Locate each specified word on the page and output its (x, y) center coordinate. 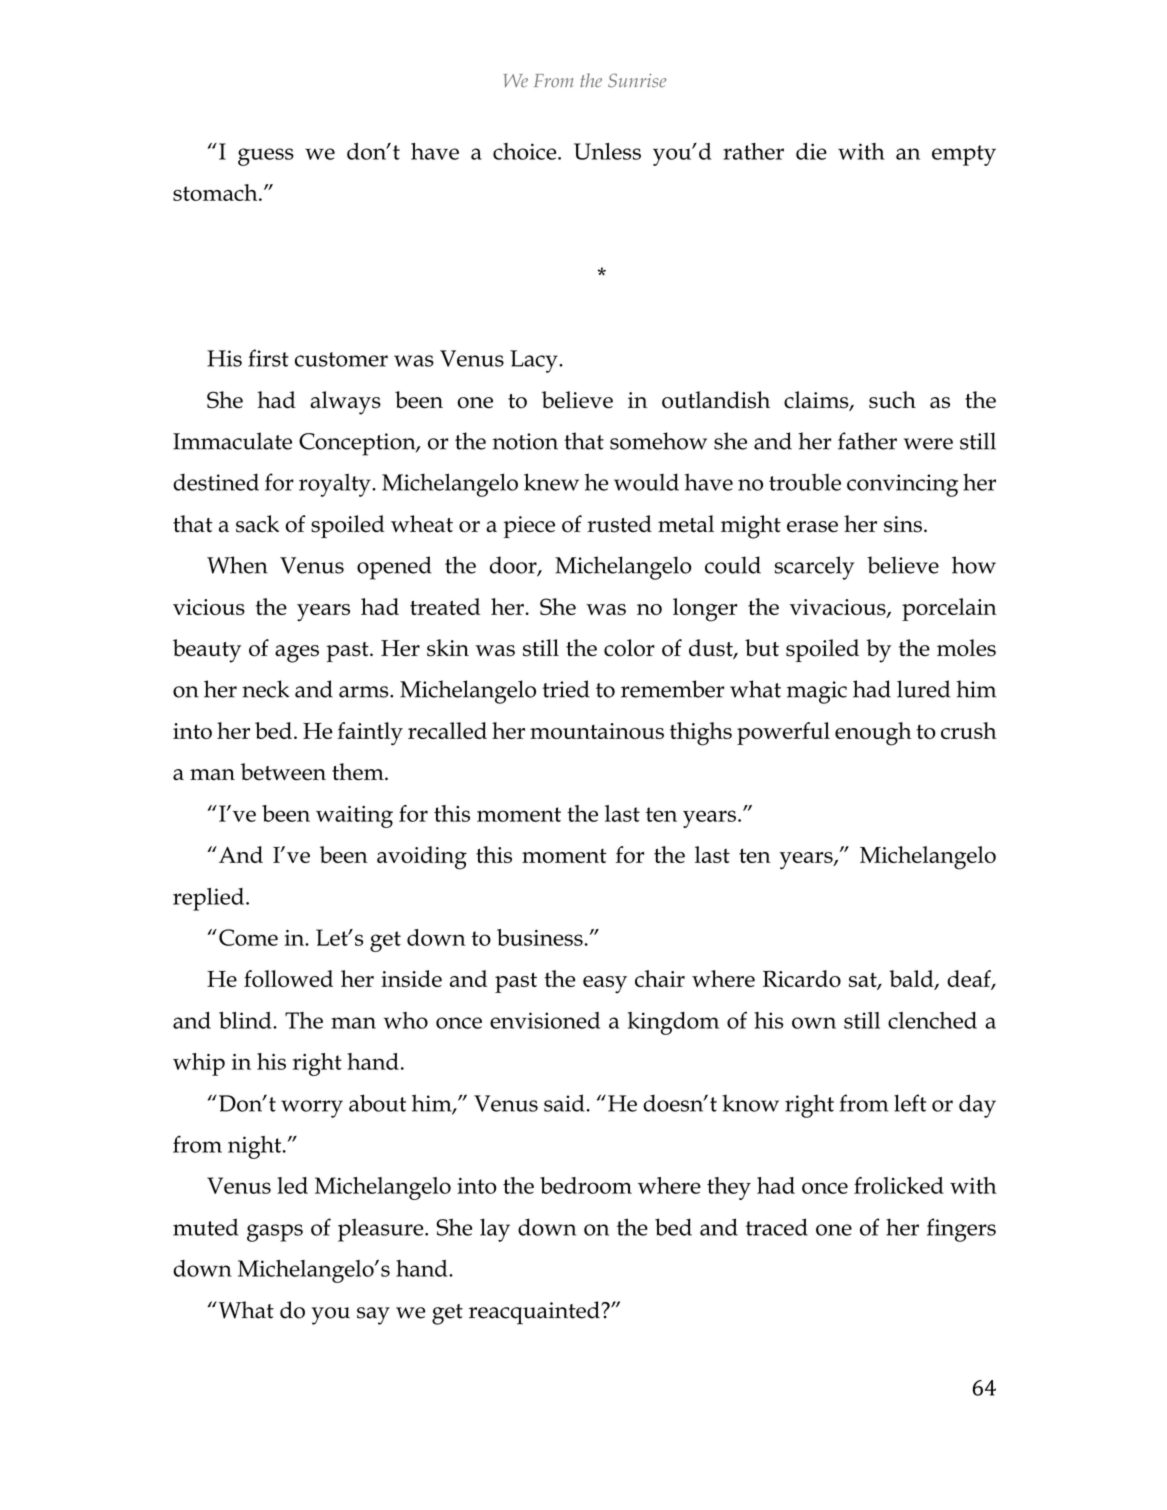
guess (266, 157)
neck (265, 689)
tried (566, 689)
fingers (961, 1230)
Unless (607, 151)
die (811, 151)
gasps (275, 1233)
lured (923, 689)
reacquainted (535, 1313)
